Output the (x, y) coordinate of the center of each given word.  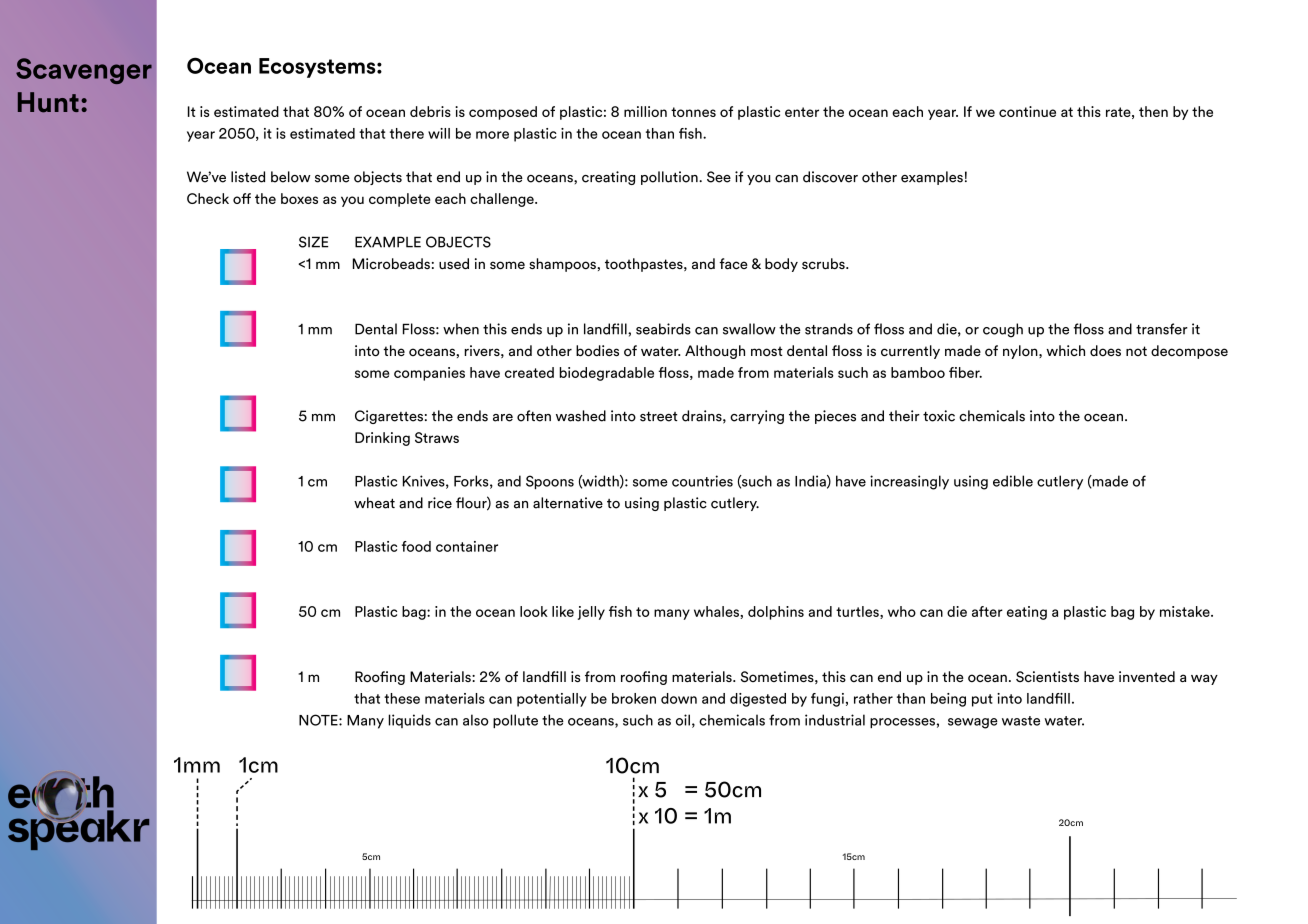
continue (1027, 111)
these (402, 698)
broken (634, 698)
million (645, 111)
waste (1021, 721)
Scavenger (84, 71)
